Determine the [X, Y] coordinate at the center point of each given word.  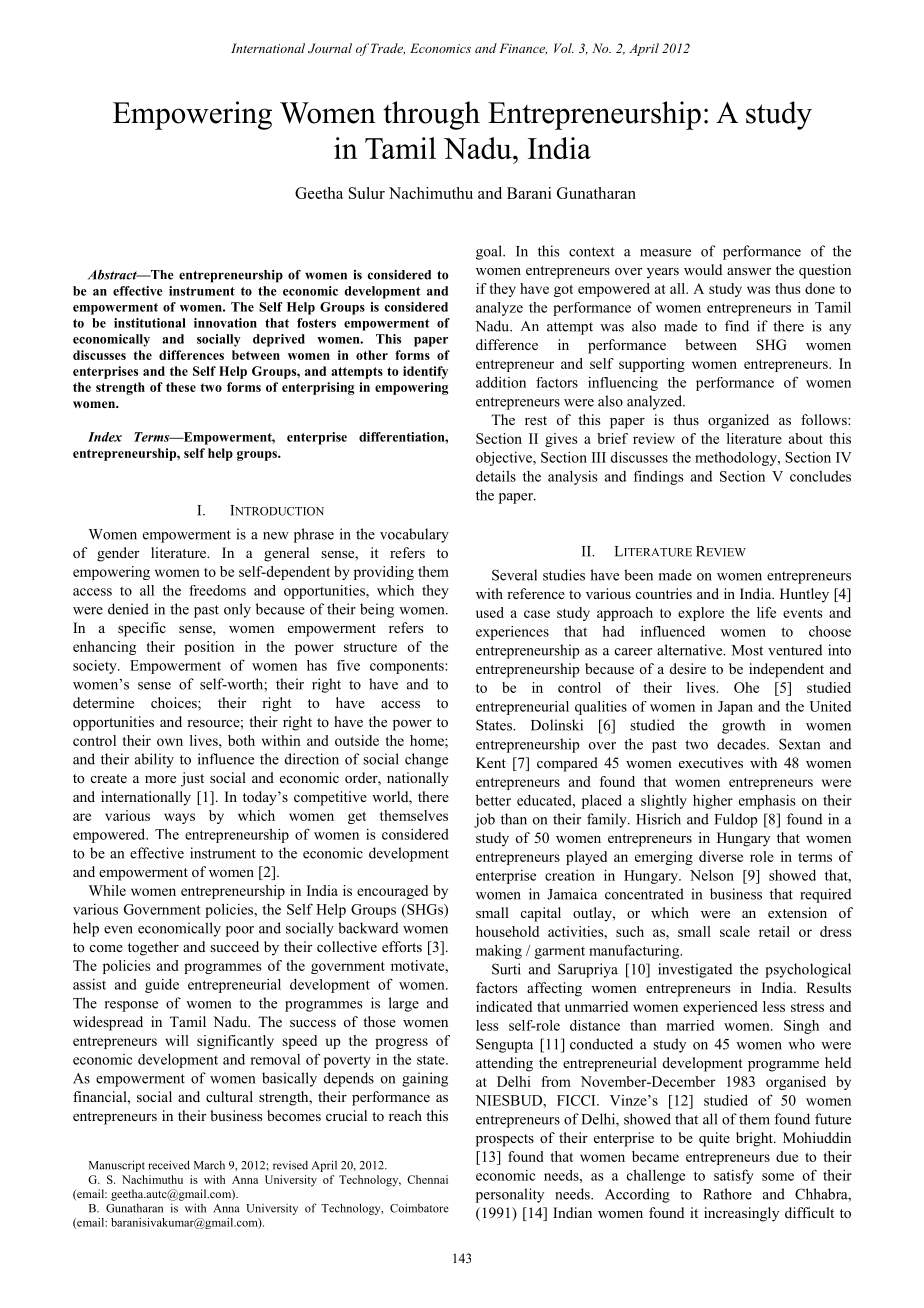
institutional [150, 323]
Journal [330, 48]
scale [735, 931]
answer [749, 271]
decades [742, 744]
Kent [491, 762]
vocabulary [414, 535]
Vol [564, 48]
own [170, 742]
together [153, 948]
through [431, 115]
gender [118, 554]
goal [490, 252]
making [499, 951]
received [169, 1165]
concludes [820, 476]
